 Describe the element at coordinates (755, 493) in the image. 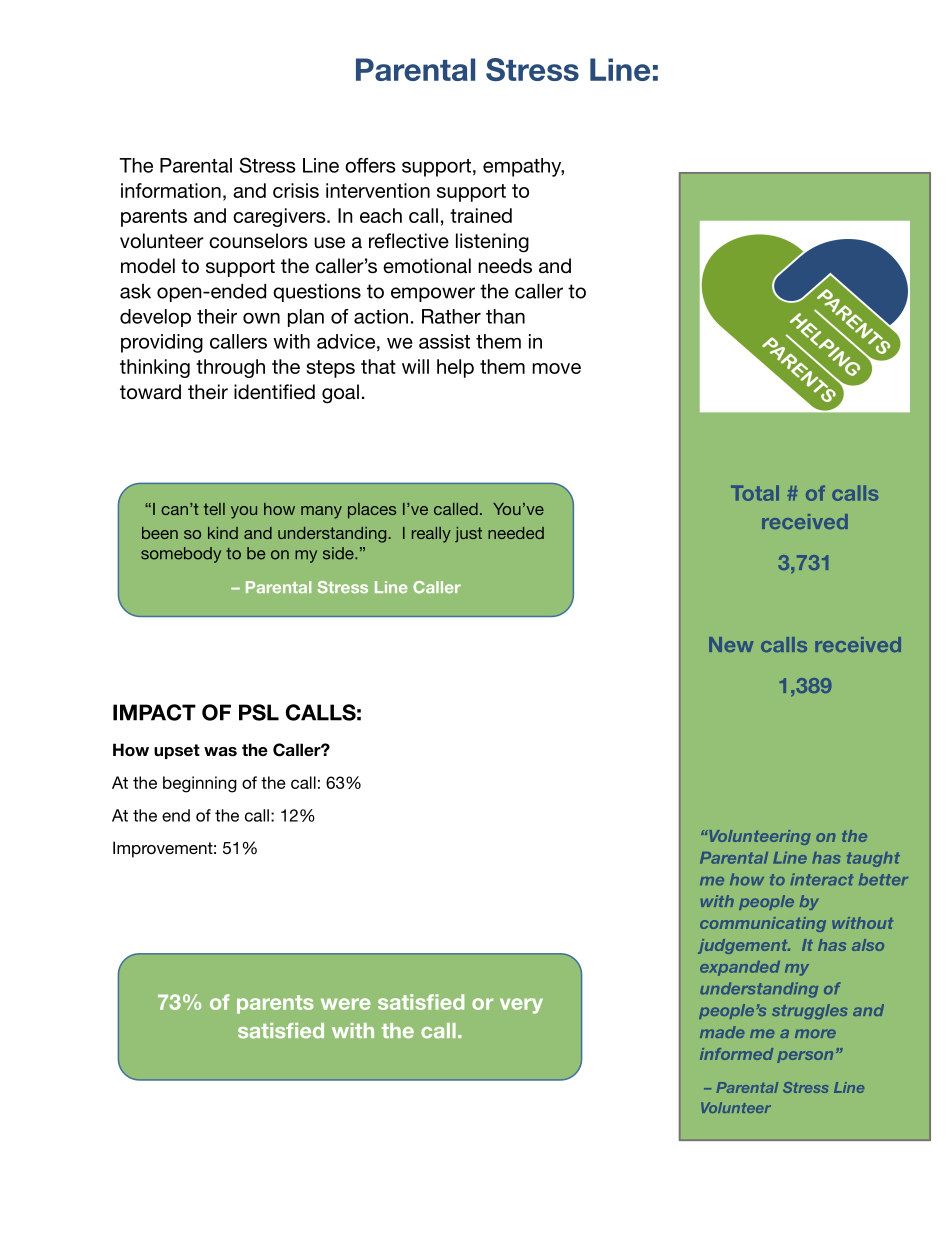

I see `Total` at that location.
